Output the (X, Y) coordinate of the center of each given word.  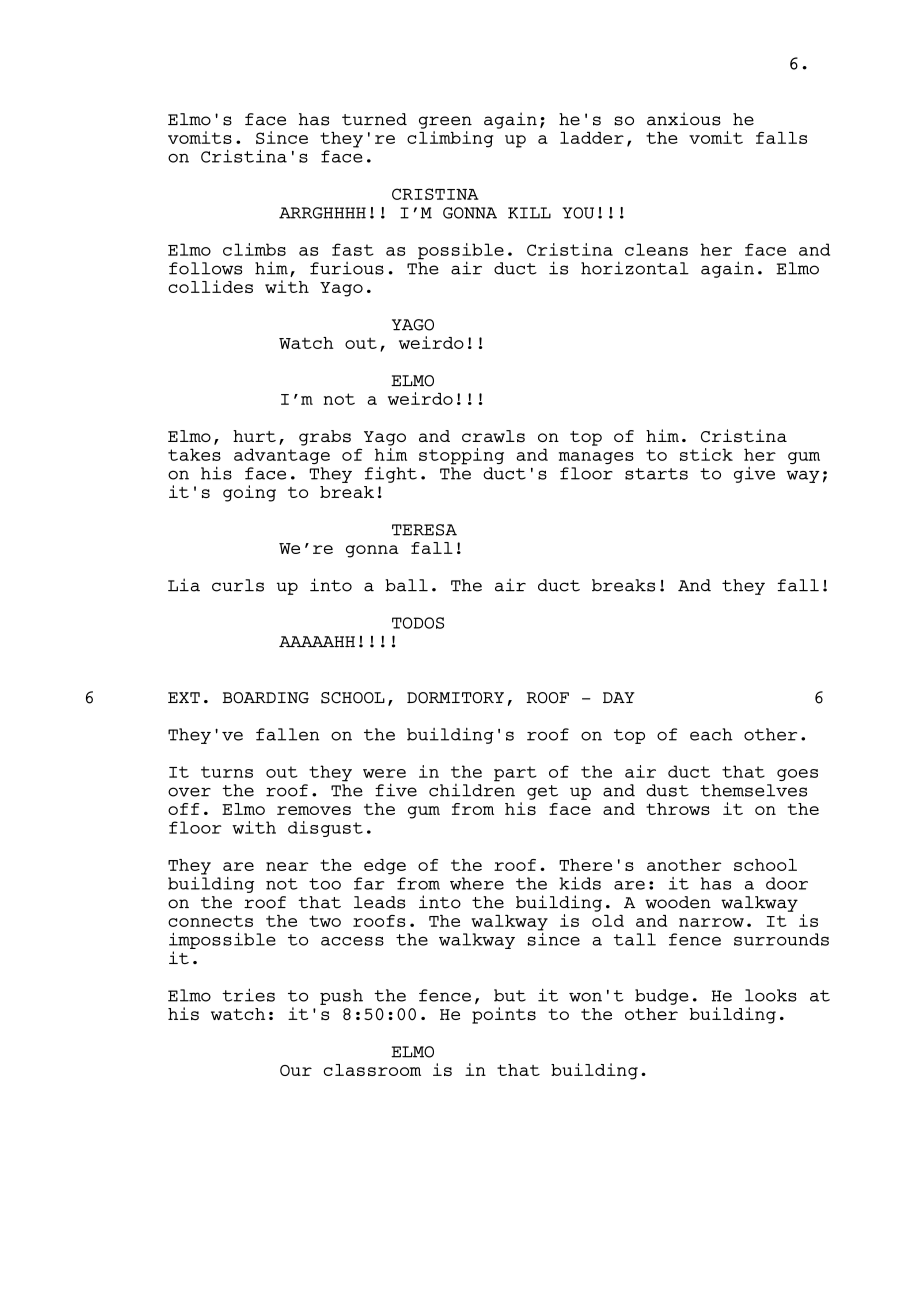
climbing (450, 138)
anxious (684, 119)
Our (296, 1070)
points (504, 1015)
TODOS (418, 623)
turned (374, 119)
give (754, 475)
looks (771, 995)
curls (238, 585)
